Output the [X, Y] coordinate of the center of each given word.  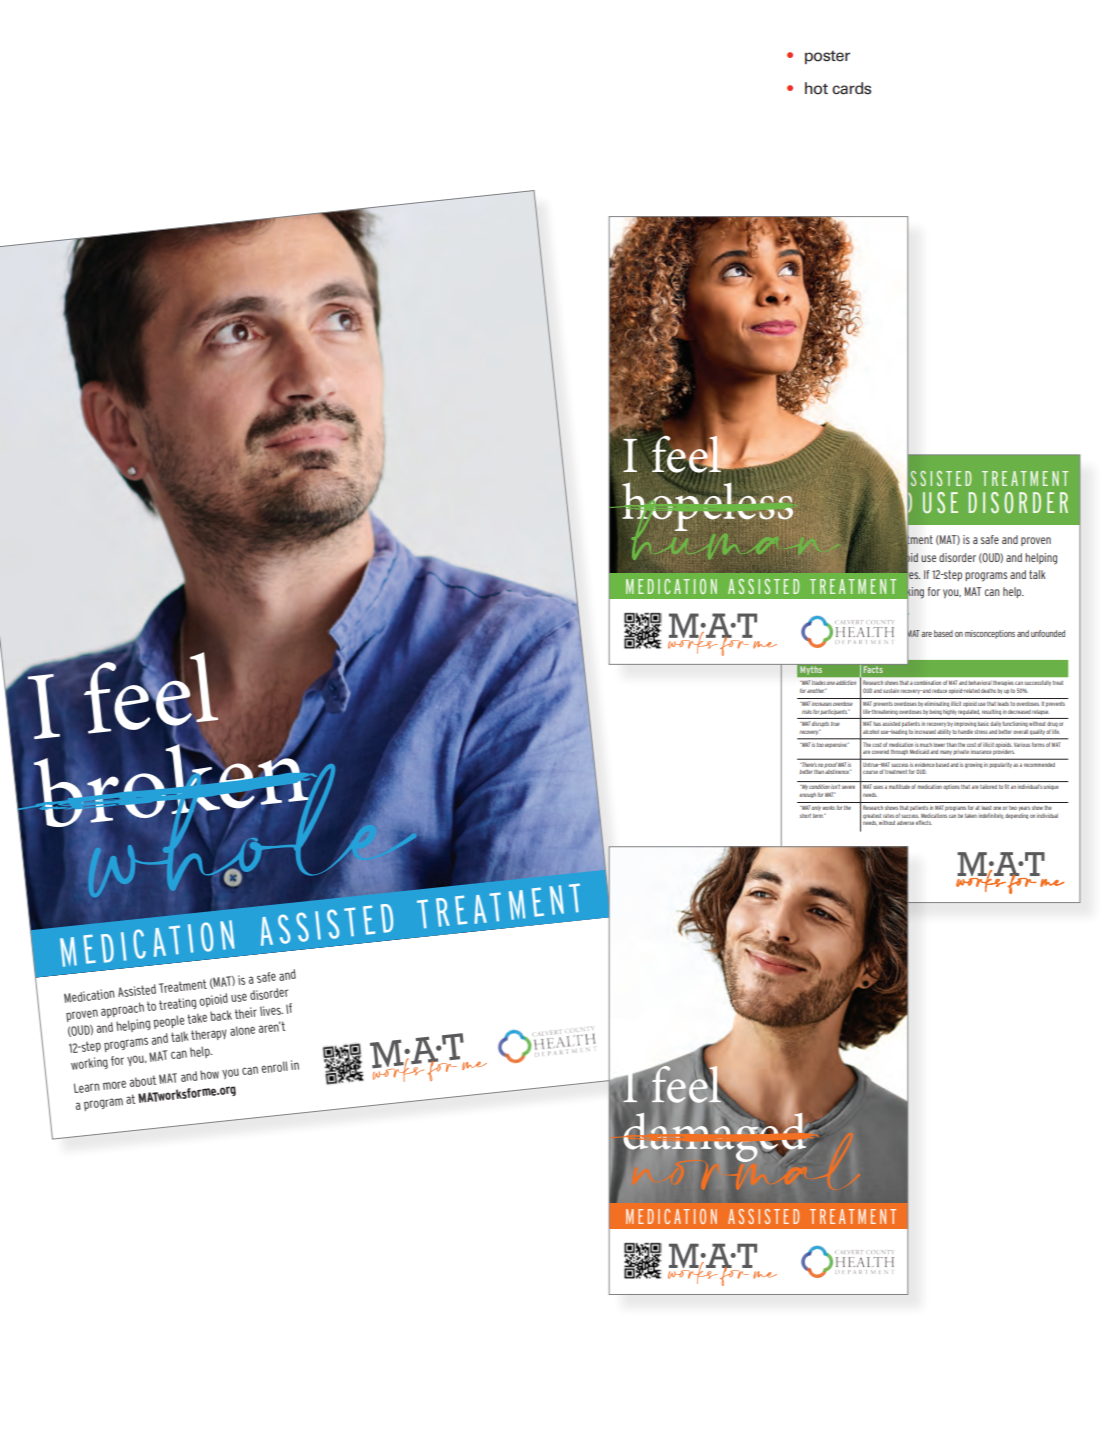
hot [816, 88]
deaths [988, 691]
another [817, 691]
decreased [1019, 712]
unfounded [1048, 633]
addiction [846, 683]
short [805, 816]
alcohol [871, 732]
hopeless [707, 506]
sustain [891, 691]
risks [807, 711]
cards [851, 88]
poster [827, 57]
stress [981, 732]
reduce [939, 691]
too [820, 745]
